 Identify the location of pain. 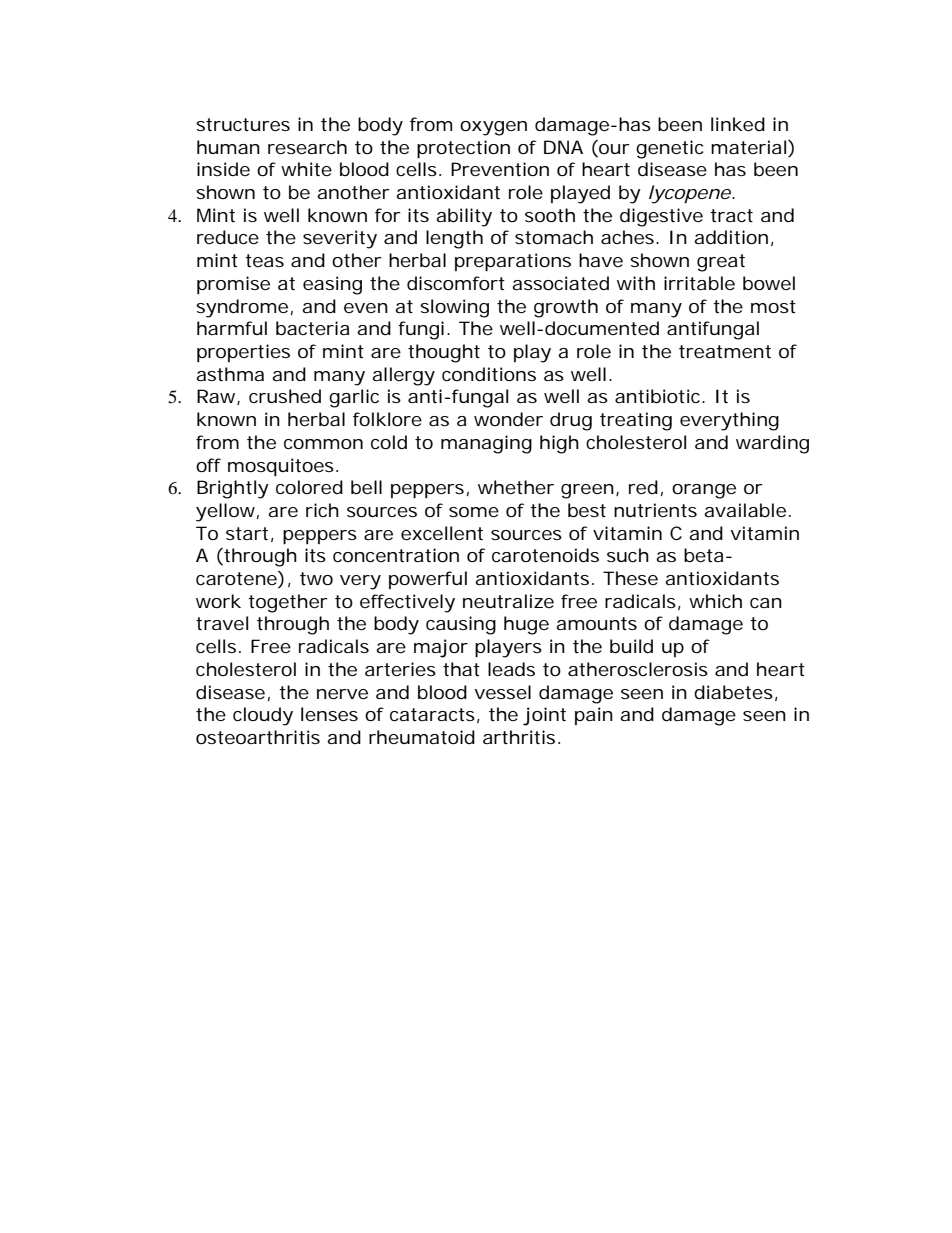
(594, 716).
